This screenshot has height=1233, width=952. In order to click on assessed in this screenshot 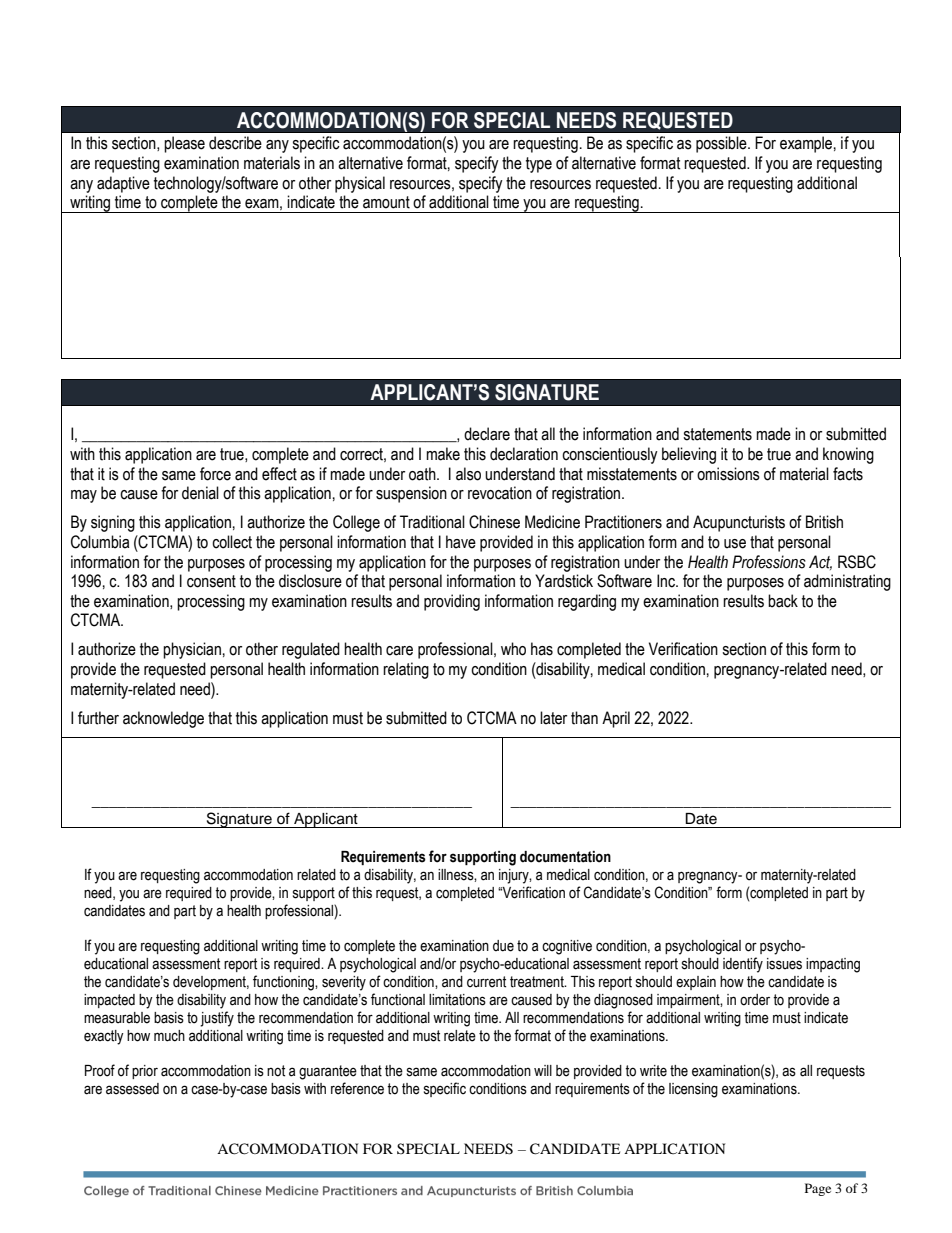, I will do `click(132, 1089)`.
